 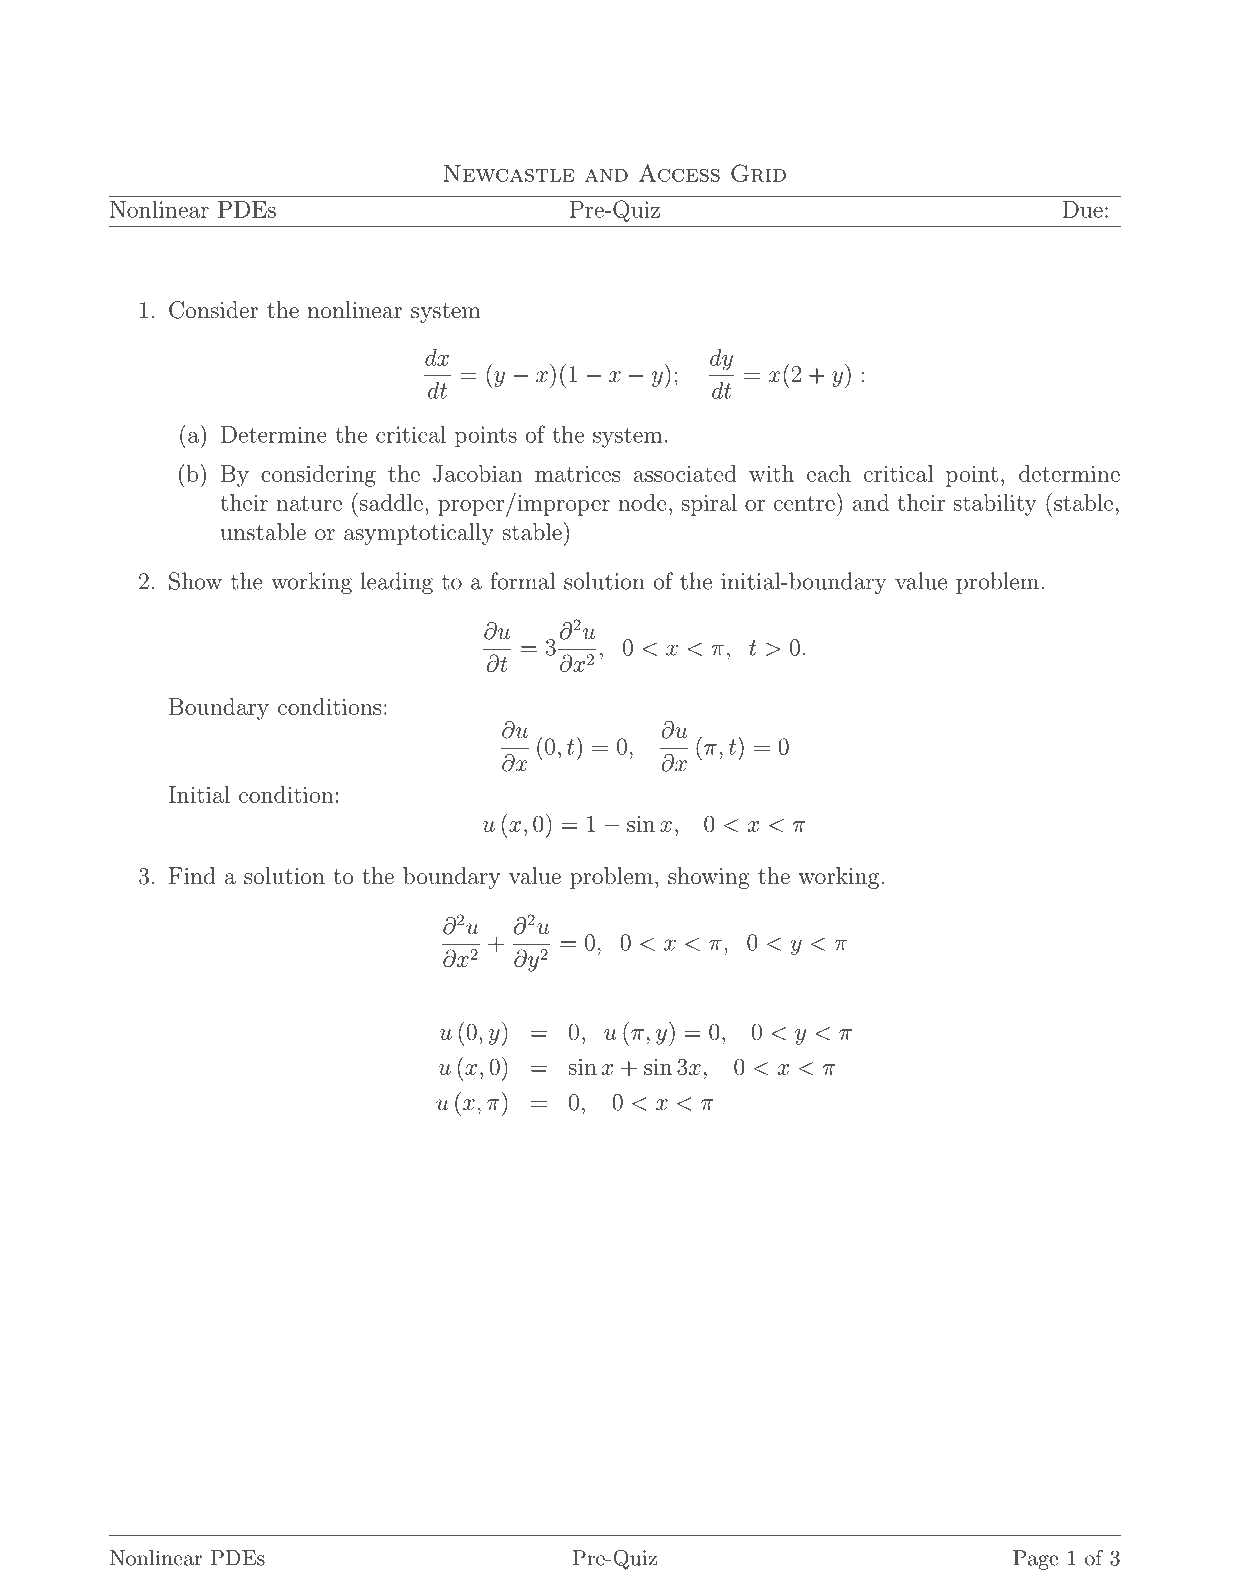 What do you see at coordinates (522, 581) in the document?
I see `formal` at bounding box center [522, 581].
